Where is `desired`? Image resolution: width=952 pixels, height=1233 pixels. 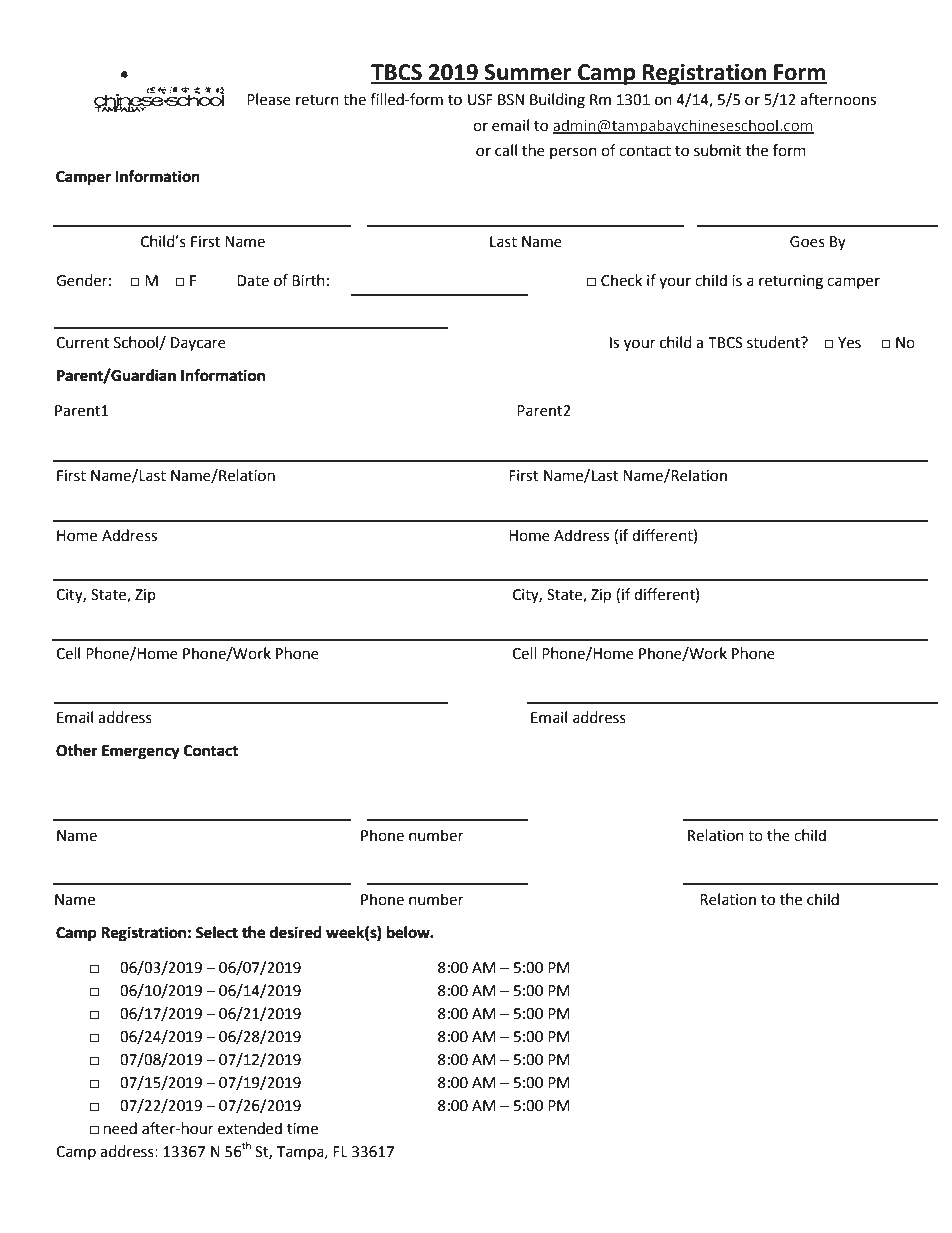 desired is located at coordinates (296, 932).
